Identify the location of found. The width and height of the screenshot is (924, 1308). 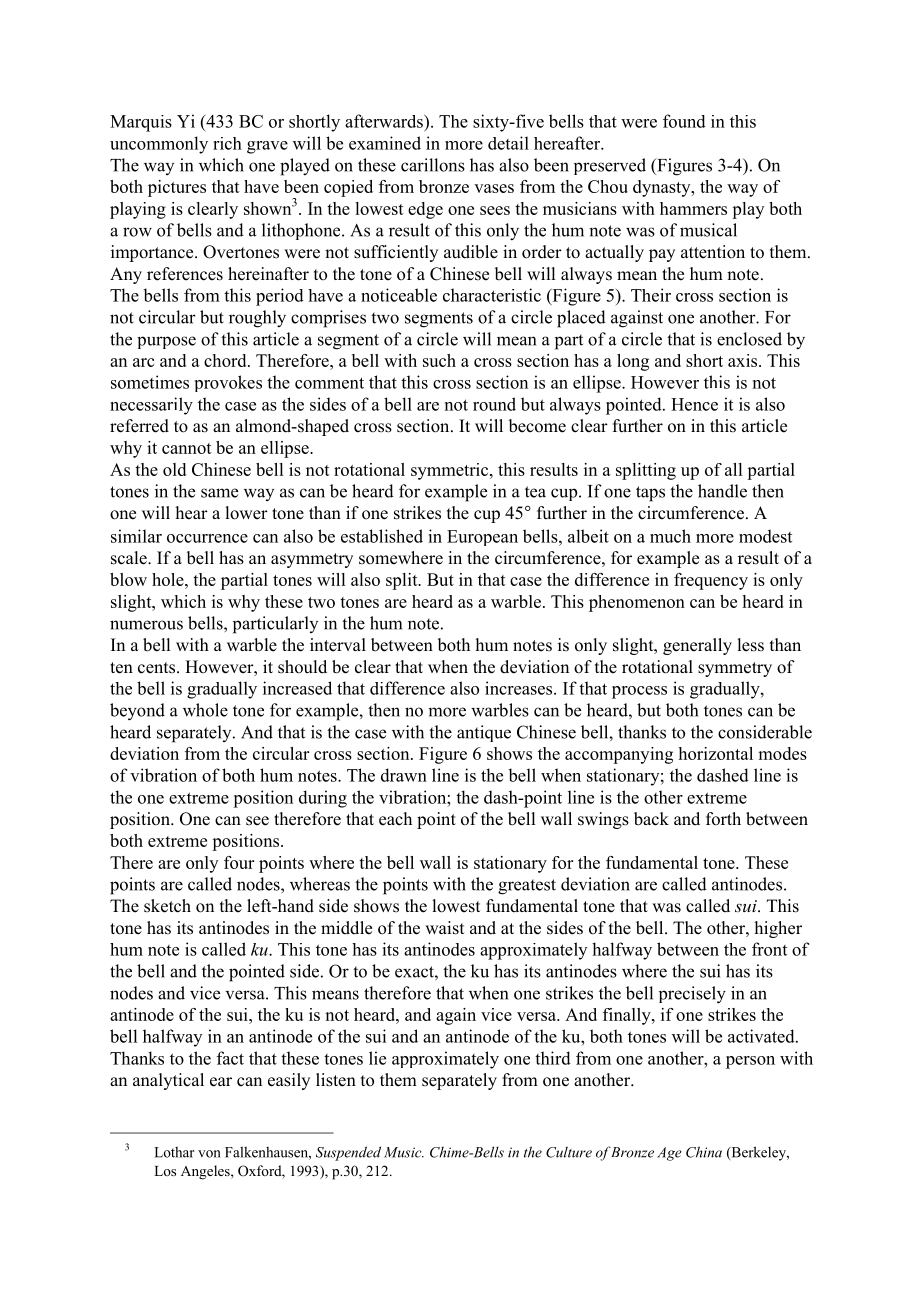
(684, 121).
